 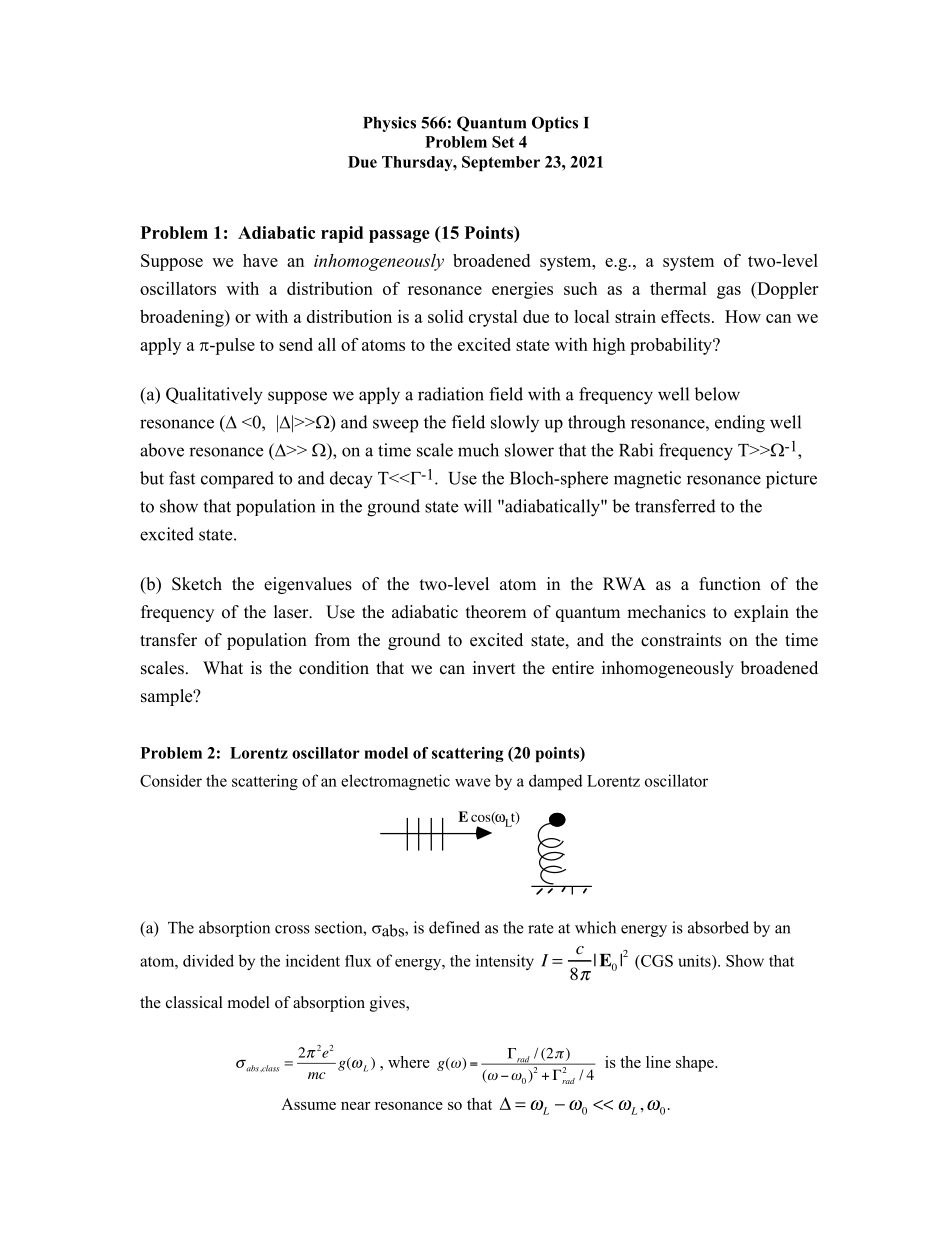 I want to click on compared, so click(x=237, y=480).
